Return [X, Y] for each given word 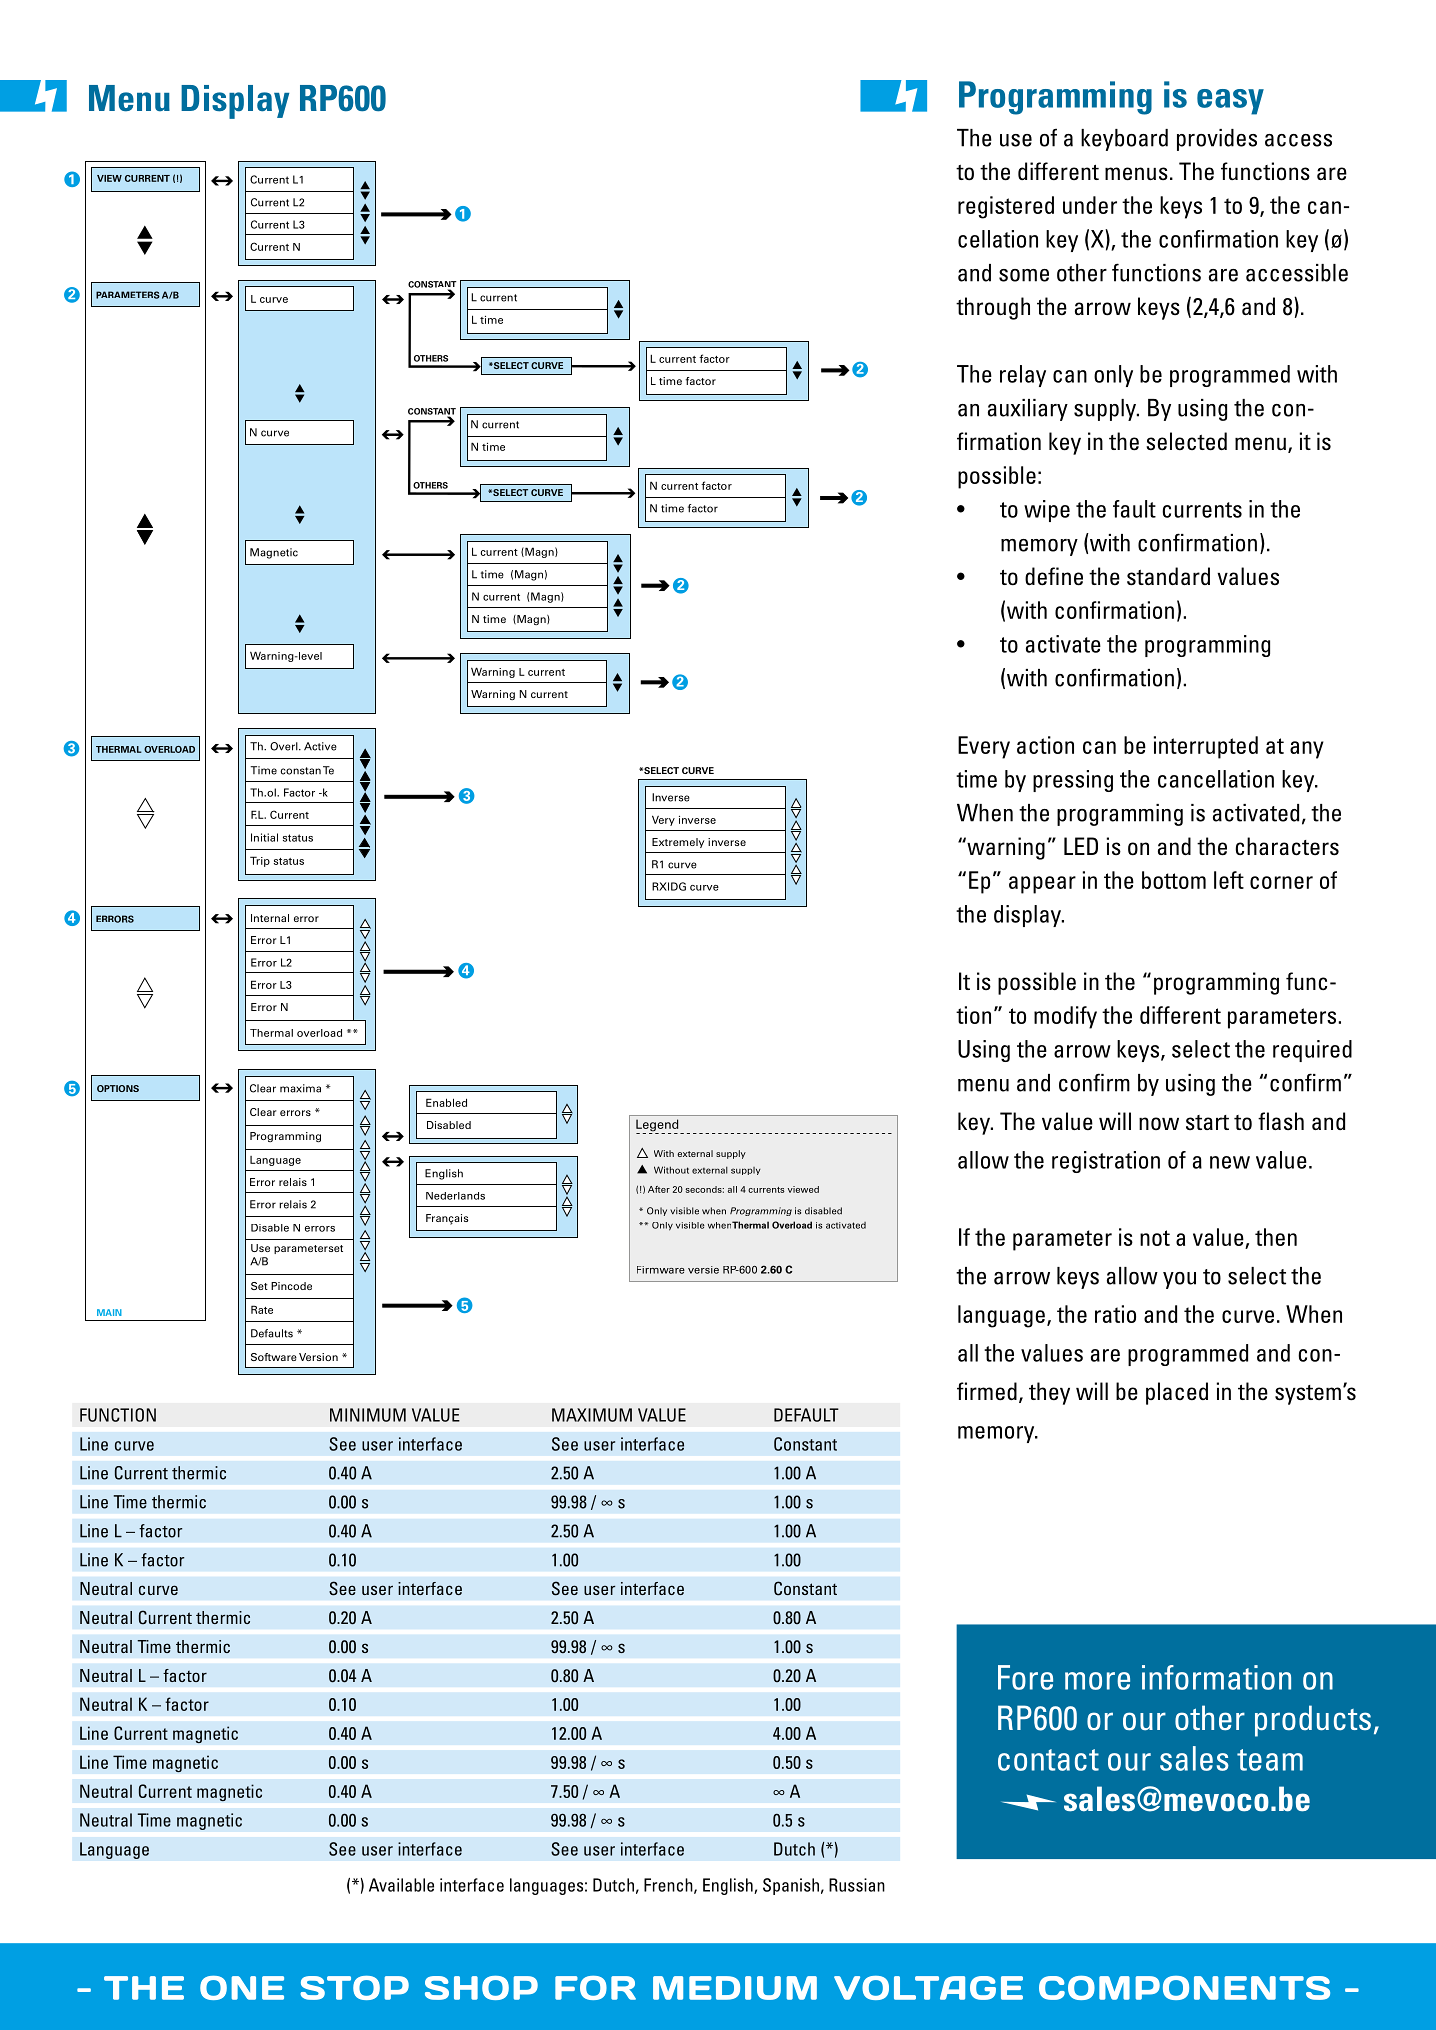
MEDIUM [735, 1988]
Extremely [678, 843]
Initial [264, 837]
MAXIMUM [592, 1415]
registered [1006, 207]
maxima [300, 1088]
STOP [354, 1988]
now [1159, 1123]
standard [1168, 576]
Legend [658, 1126]
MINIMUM [368, 1415]
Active [320, 746]
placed [1177, 1393]
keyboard [1124, 140]
